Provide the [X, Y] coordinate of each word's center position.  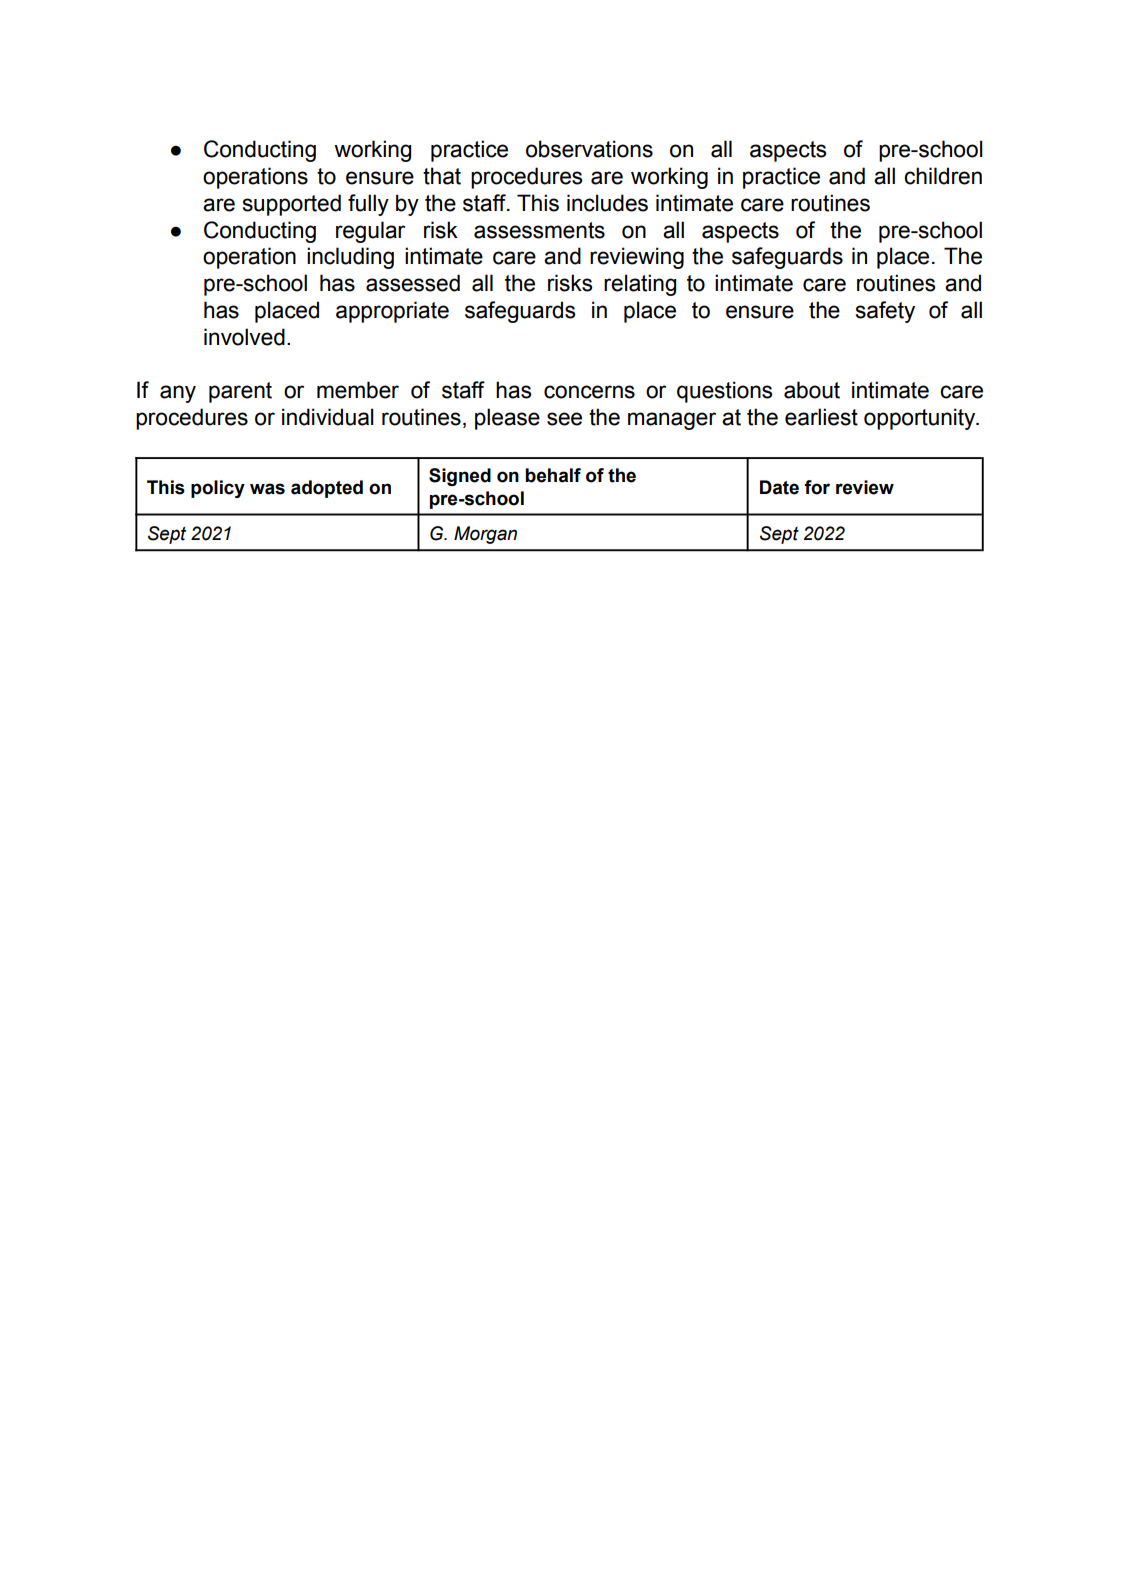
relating [640, 285]
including [350, 258]
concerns [589, 392]
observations [589, 149]
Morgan [485, 535]
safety [885, 312]
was [267, 489]
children [943, 176]
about [812, 390]
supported [292, 205]
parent [240, 392]
